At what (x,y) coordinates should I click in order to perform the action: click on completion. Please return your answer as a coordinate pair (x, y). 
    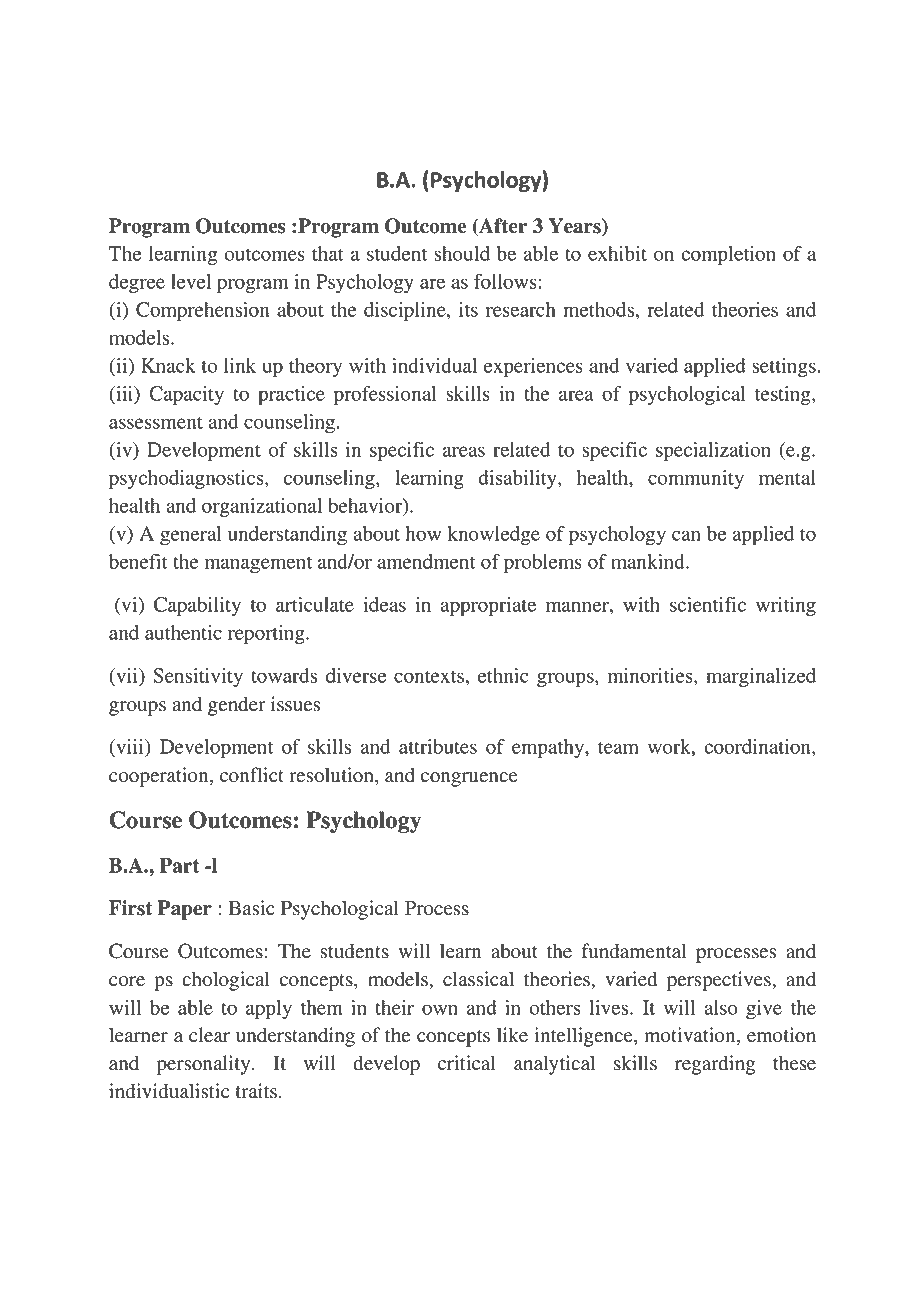
    Looking at the image, I should click on (728, 256).
